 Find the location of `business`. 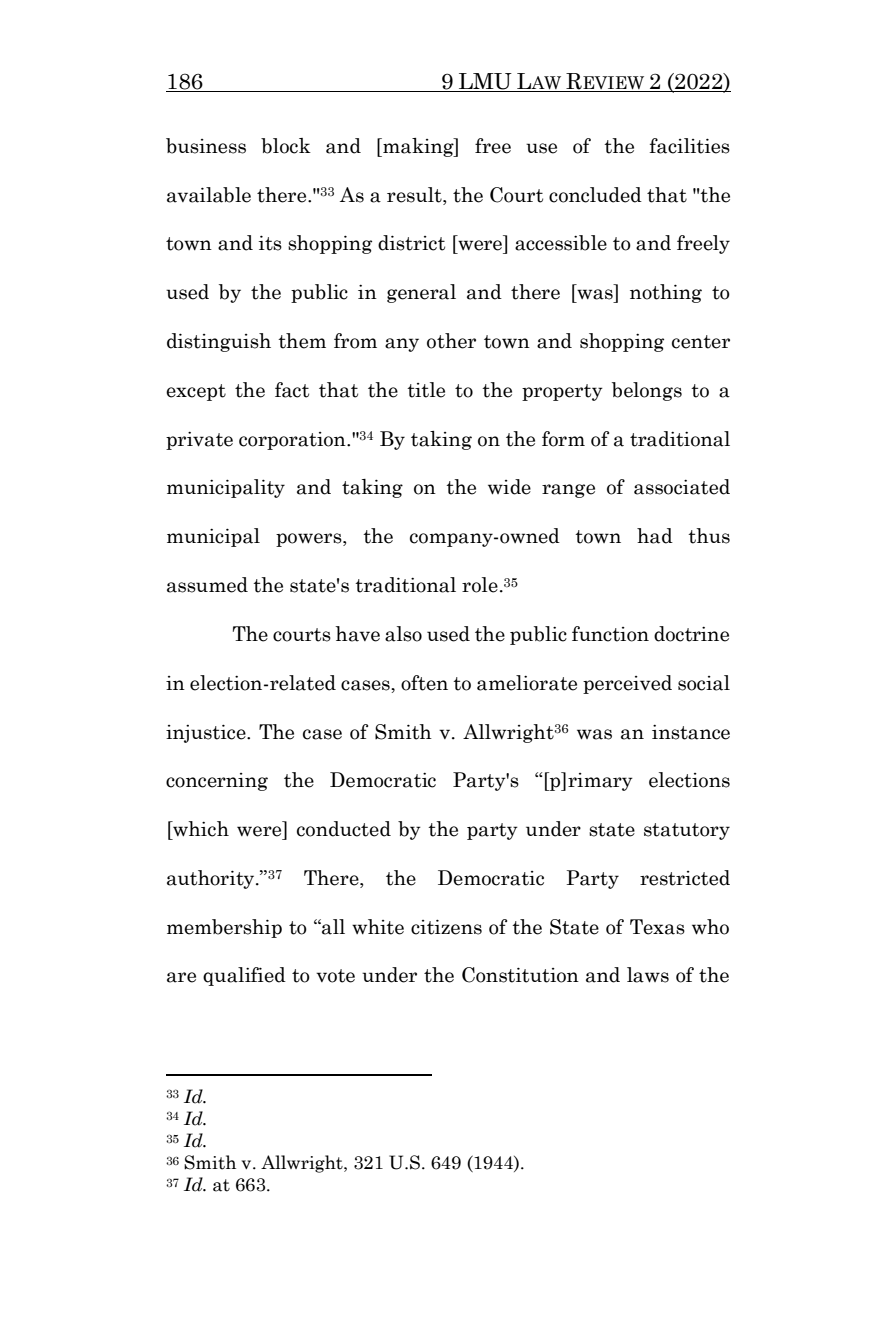

business is located at coordinates (206, 146).
